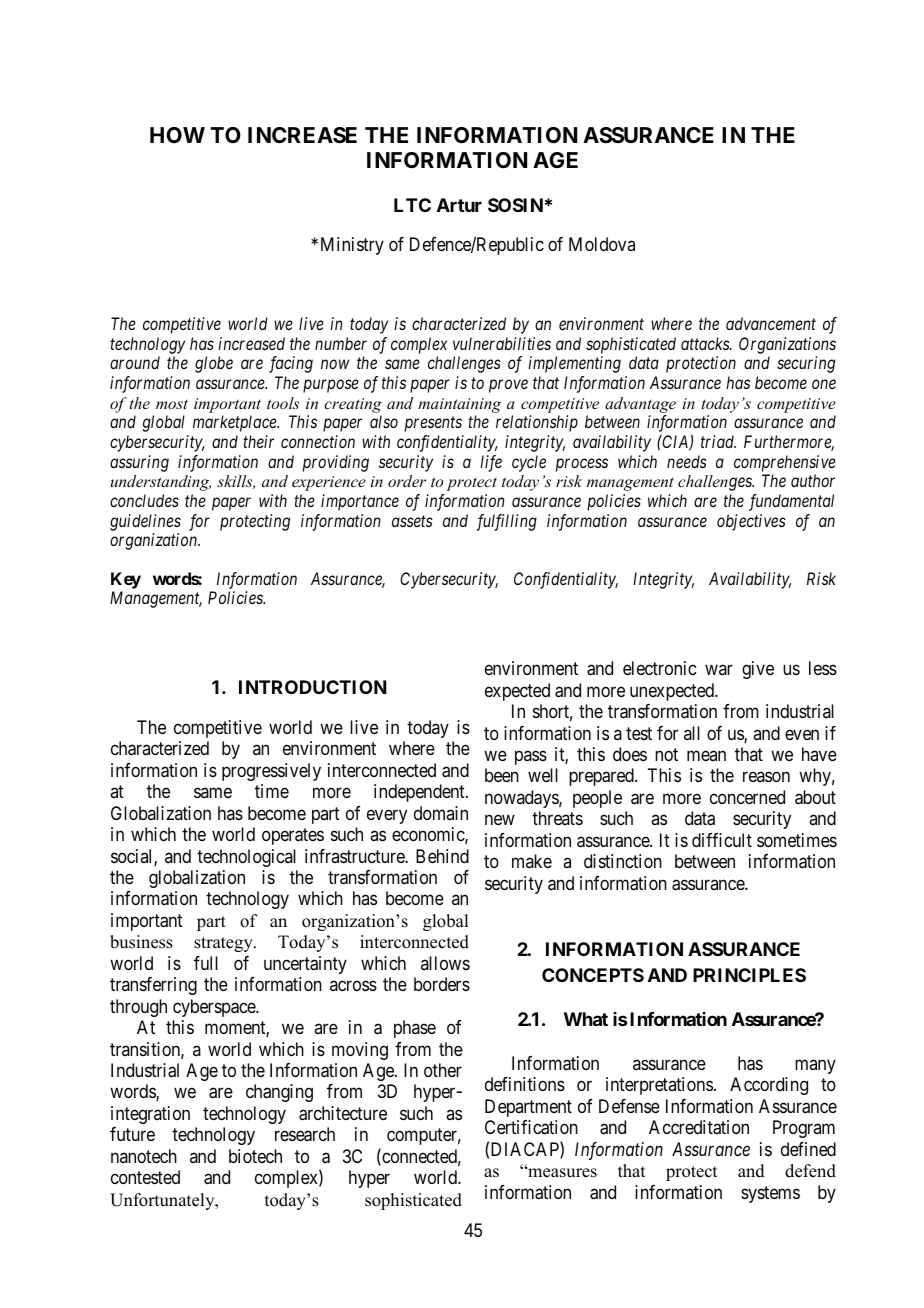 The image size is (924, 1308). Describe the element at coordinates (531, 757) in the document. I see `pass` at that location.
